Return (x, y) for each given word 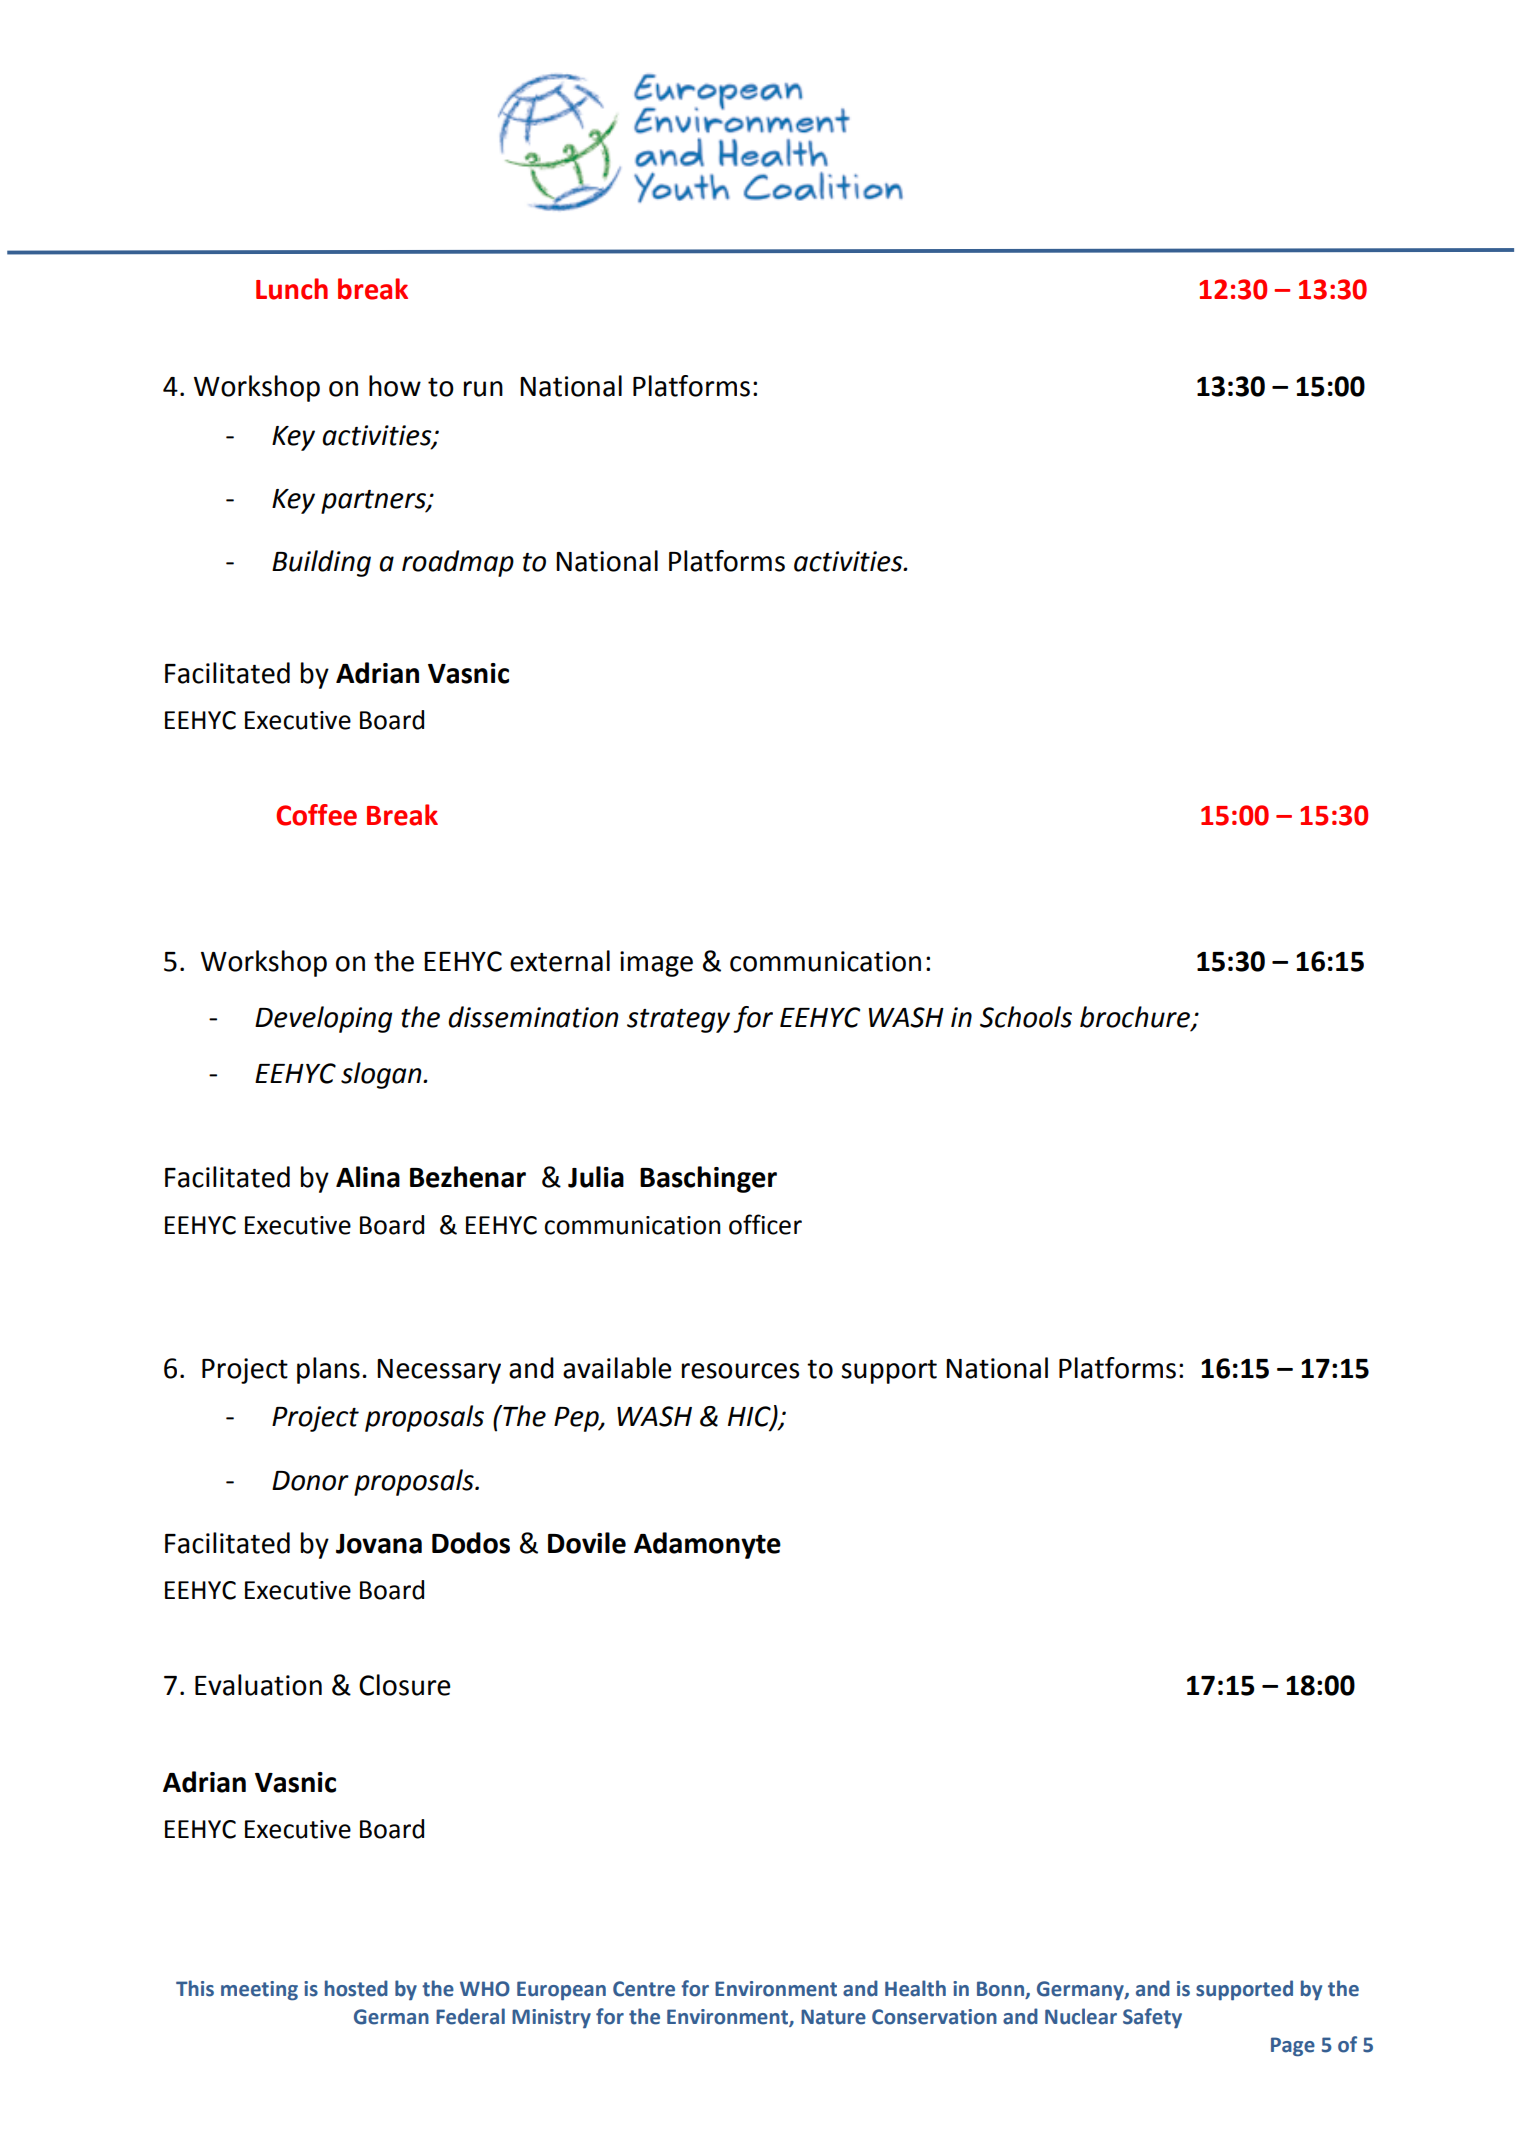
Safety (1152, 2018)
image (656, 964)
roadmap (458, 563)
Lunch (292, 289)
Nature (833, 2017)
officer (765, 1224)
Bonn (1000, 1989)
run (483, 389)
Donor (310, 1481)
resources (740, 1371)
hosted (356, 1988)
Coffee (316, 815)
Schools (1026, 1017)
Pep (577, 1419)
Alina (368, 1177)
